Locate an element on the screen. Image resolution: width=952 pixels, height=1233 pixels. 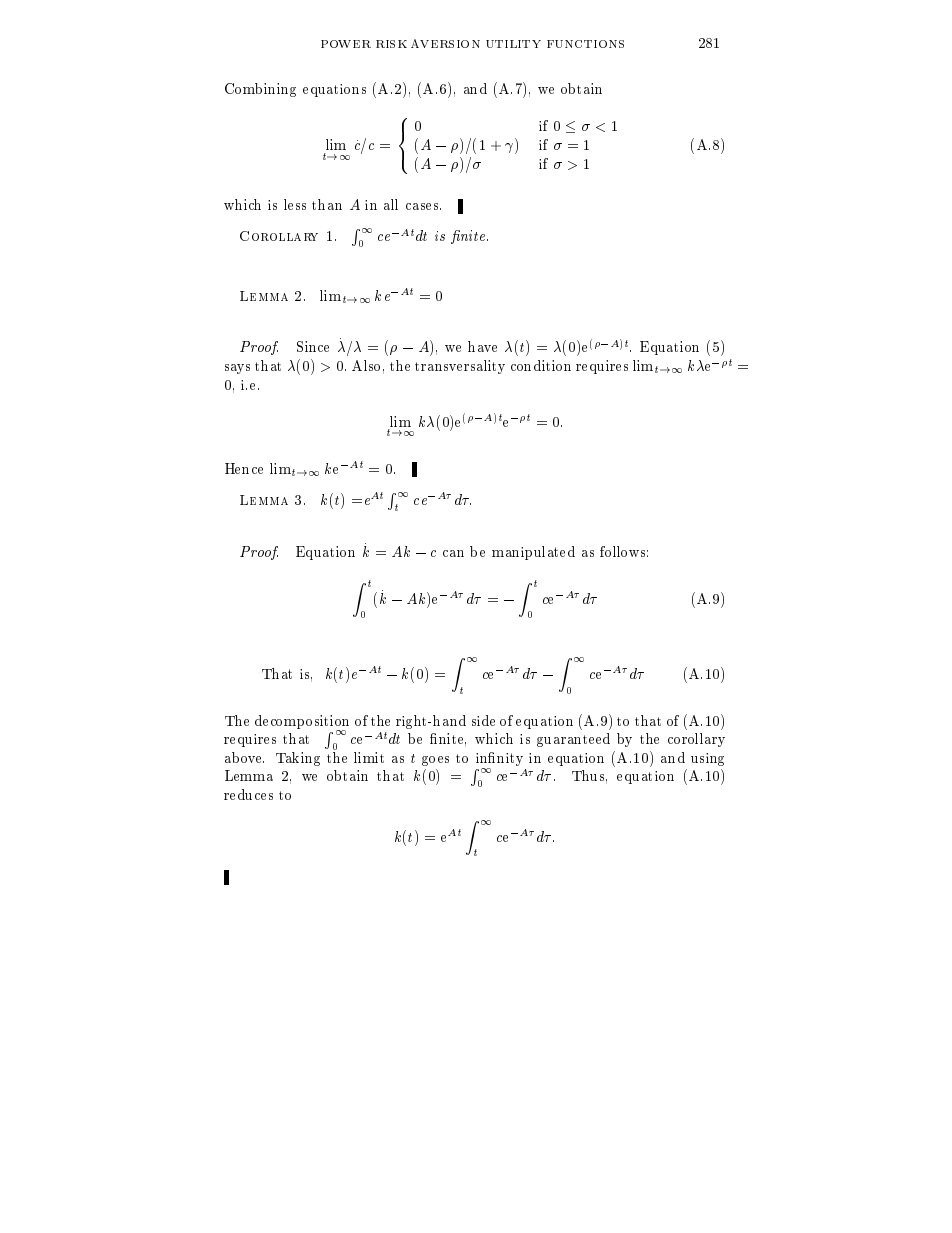
can is located at coordinates (453, 553).
